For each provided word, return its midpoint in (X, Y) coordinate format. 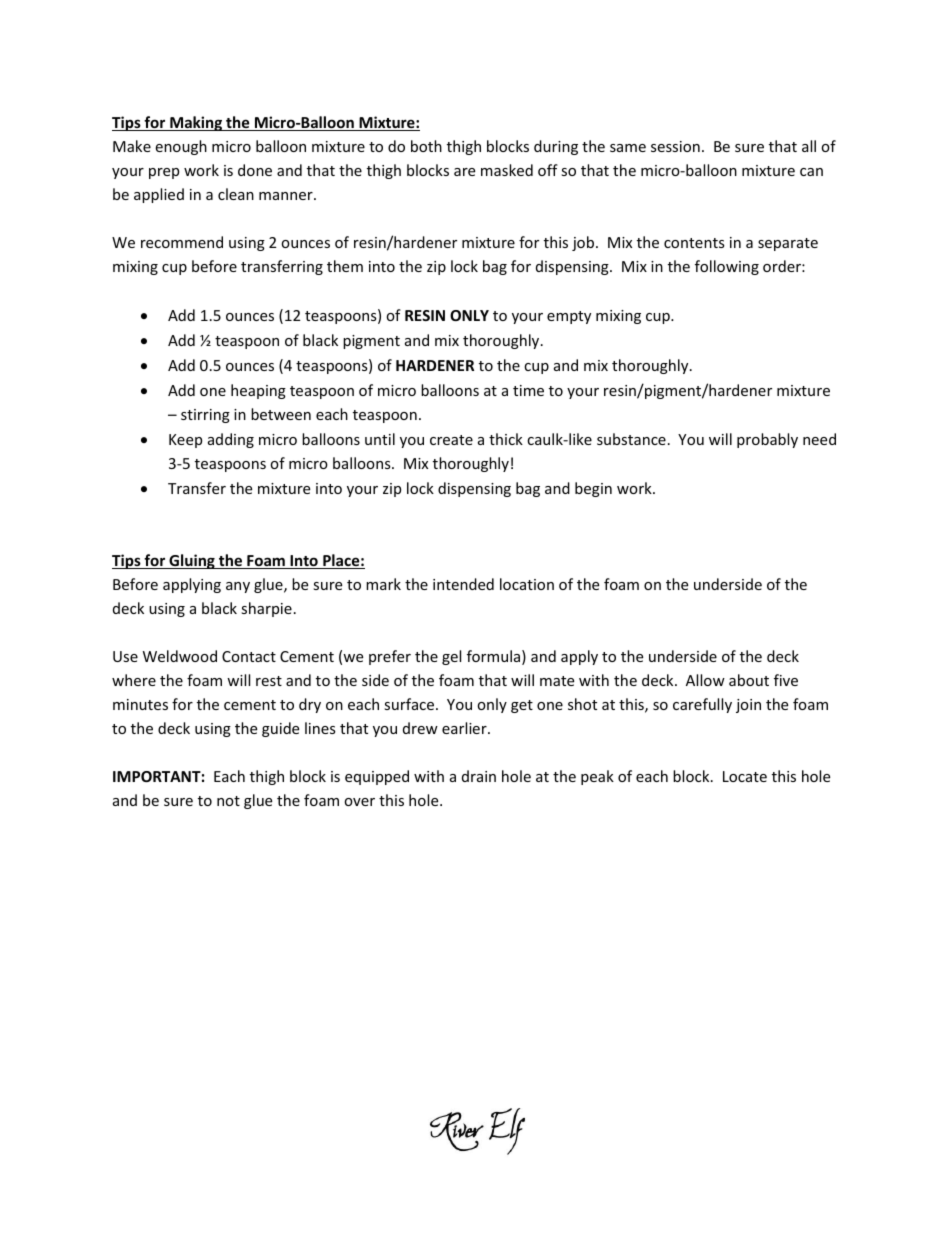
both (426, 146)
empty (569, 317)
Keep (185, 441)
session (675, 146)
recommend (182, 242)
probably (767, 440)
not (228, 801)
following (727, 267)
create (451, 440)
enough (181, 147)
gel (451, 657)
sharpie (266, 609)
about (749, 680)
